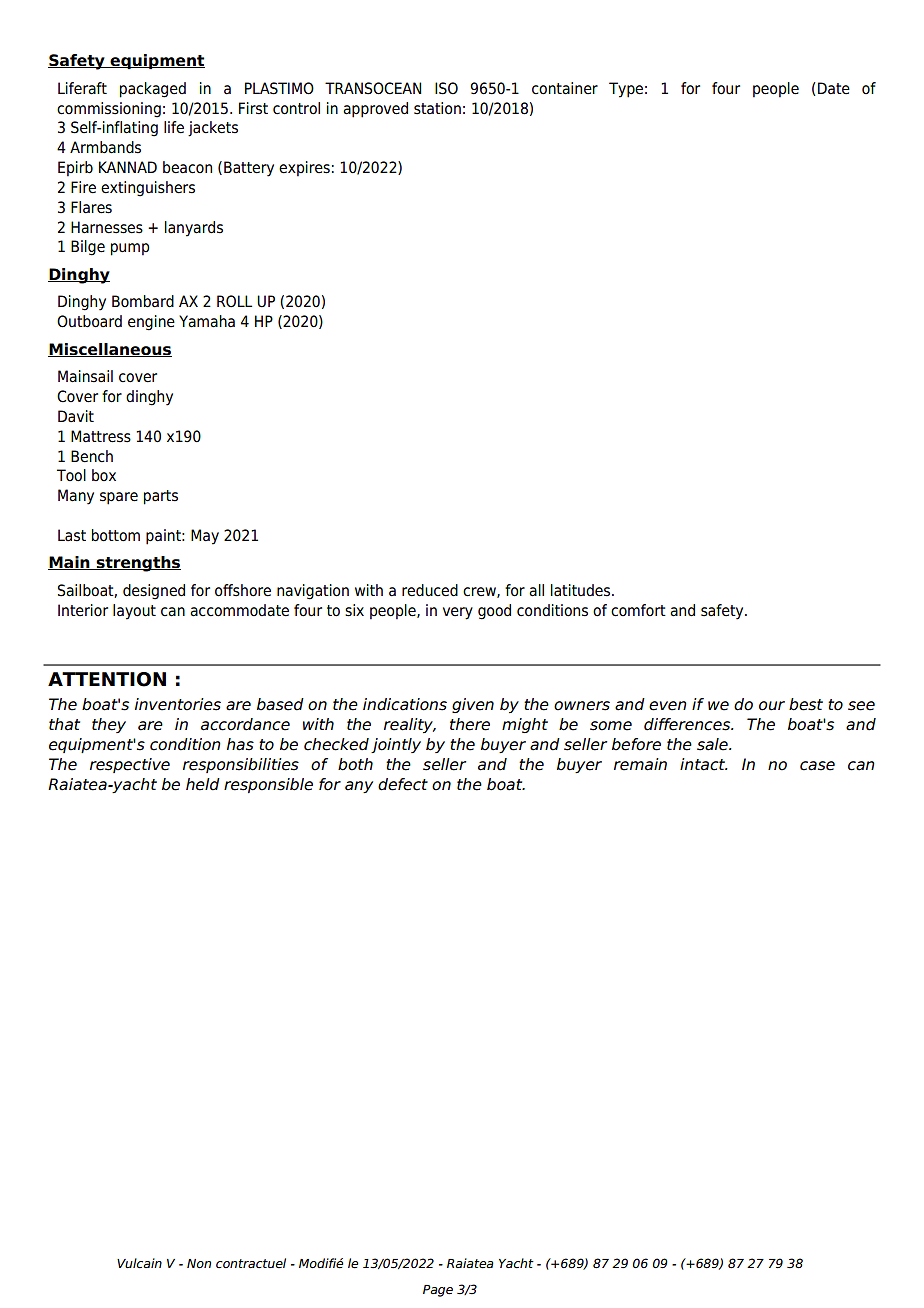  What do you see at coordinates (199, 1263) in the page?
I see `Non` at bounding box center [199, 1263].
